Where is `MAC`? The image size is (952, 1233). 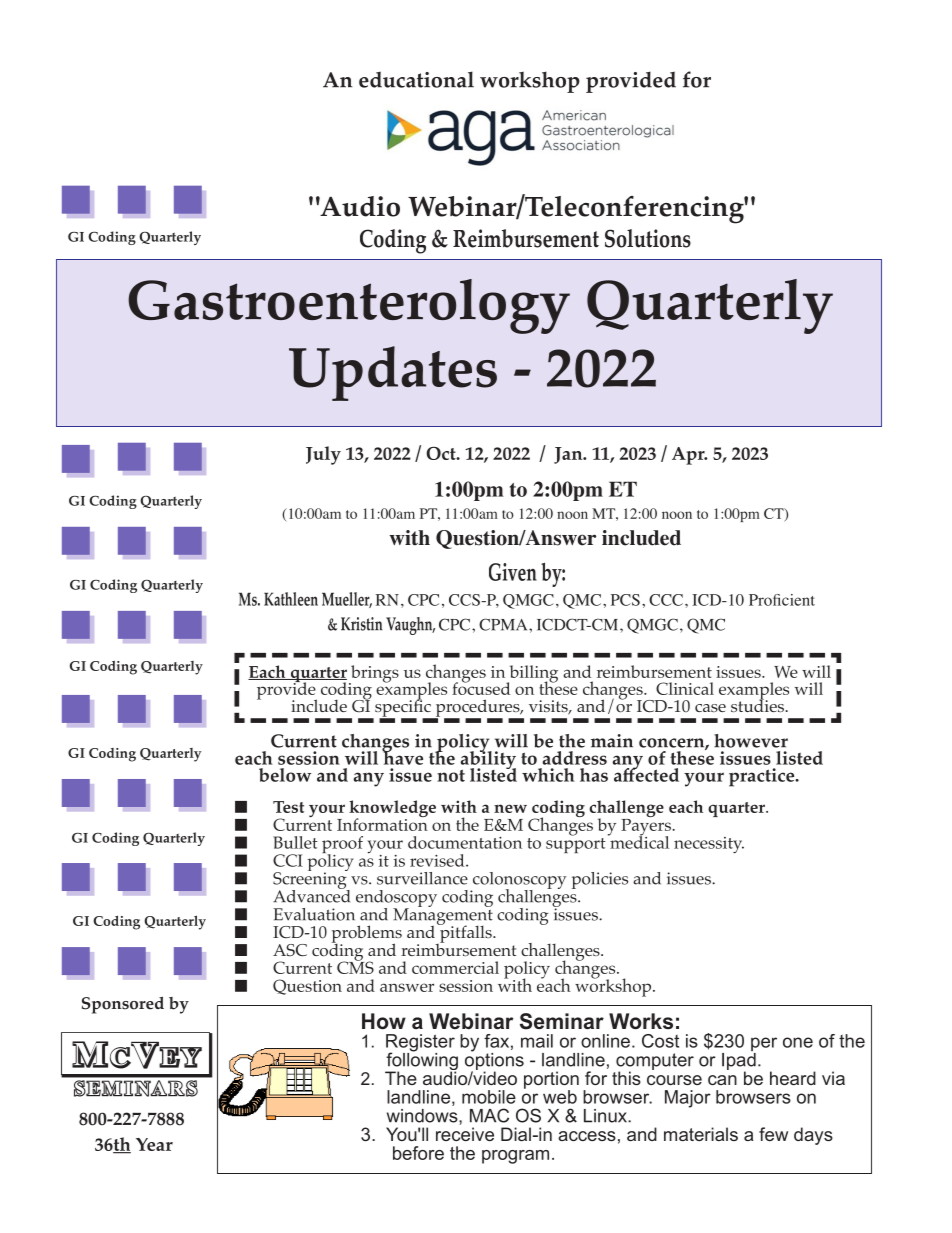
MAC is located at coordinates (489, 1115).
